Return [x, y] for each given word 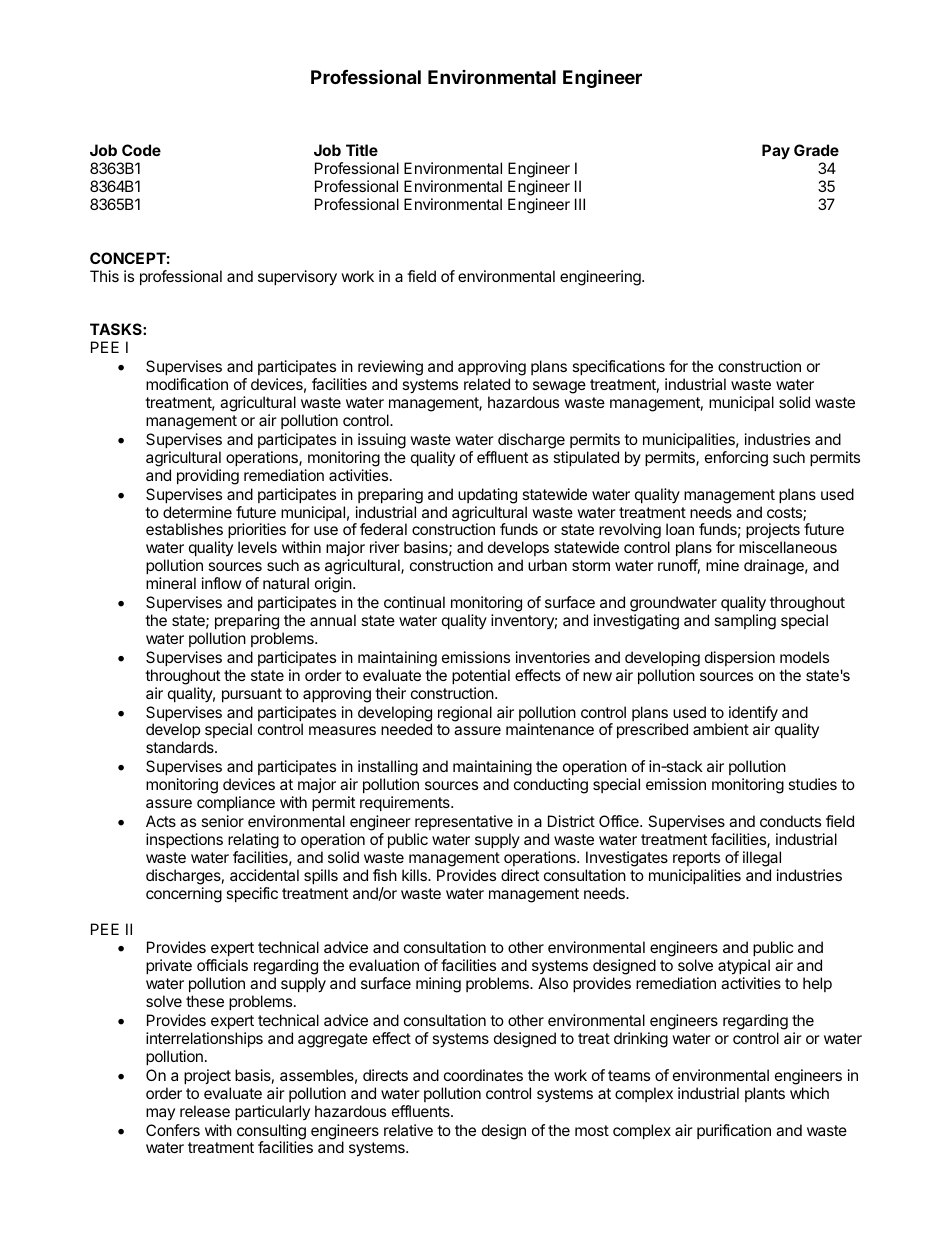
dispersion [740, 658]
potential [481, 676]
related [487, 384]
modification [187, 384]
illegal [762, 859]
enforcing [736, 459]
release [205, 1111]
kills [415, 875]
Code [141, 150]
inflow [222, 583]
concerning [184, 895]
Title [362, 150]
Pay [776, 152]
